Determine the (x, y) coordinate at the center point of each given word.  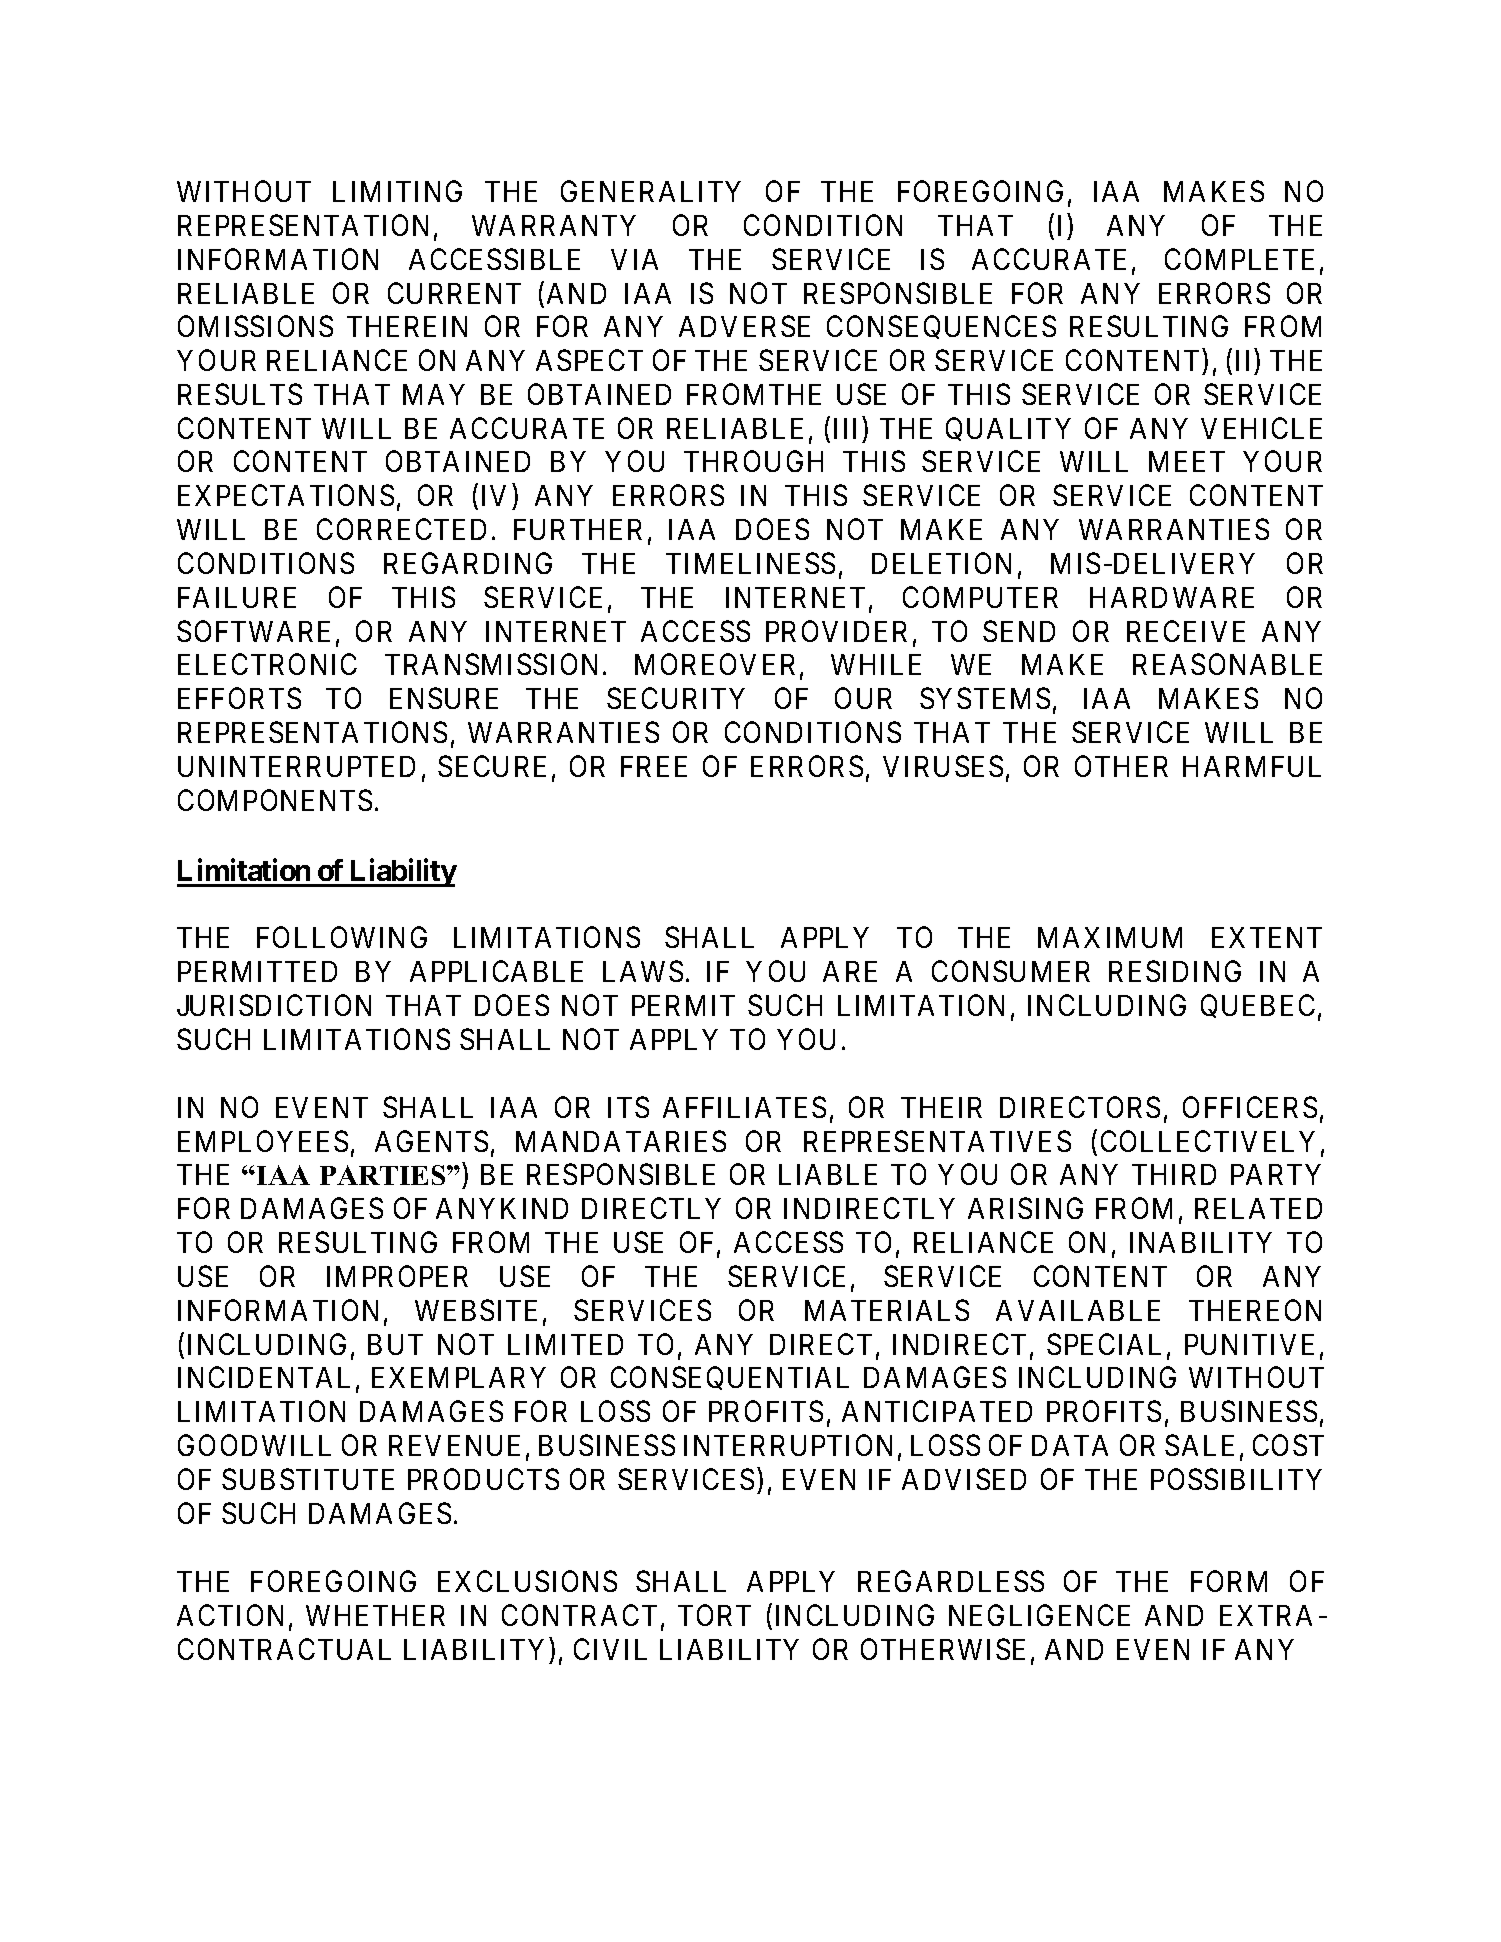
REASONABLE (1227, 664)
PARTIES (384, 1175)
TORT (714, 1615)
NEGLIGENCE (1039, 1615)
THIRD (1174, 1174)
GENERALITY (651, 191)
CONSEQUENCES (941, 327)
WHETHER (375, 1615)
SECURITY (676, 698)
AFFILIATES (744, 1107)
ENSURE (444, 698)
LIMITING (397, 191)
